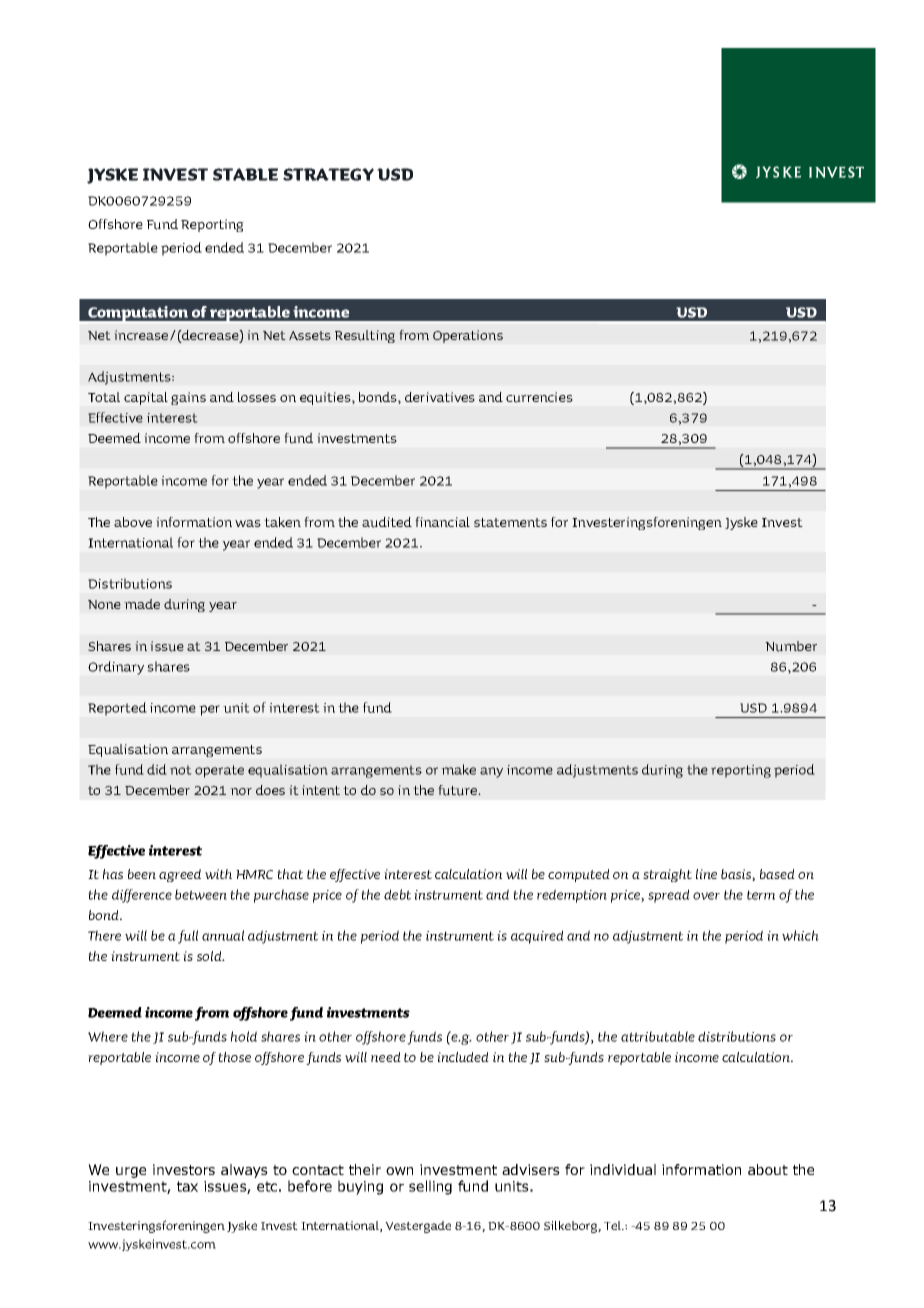 The width and height of the screenshot is (924, 1308). Describe the element at coordinates (187, 1186) in the screenshot. I see `tax` at that location.
